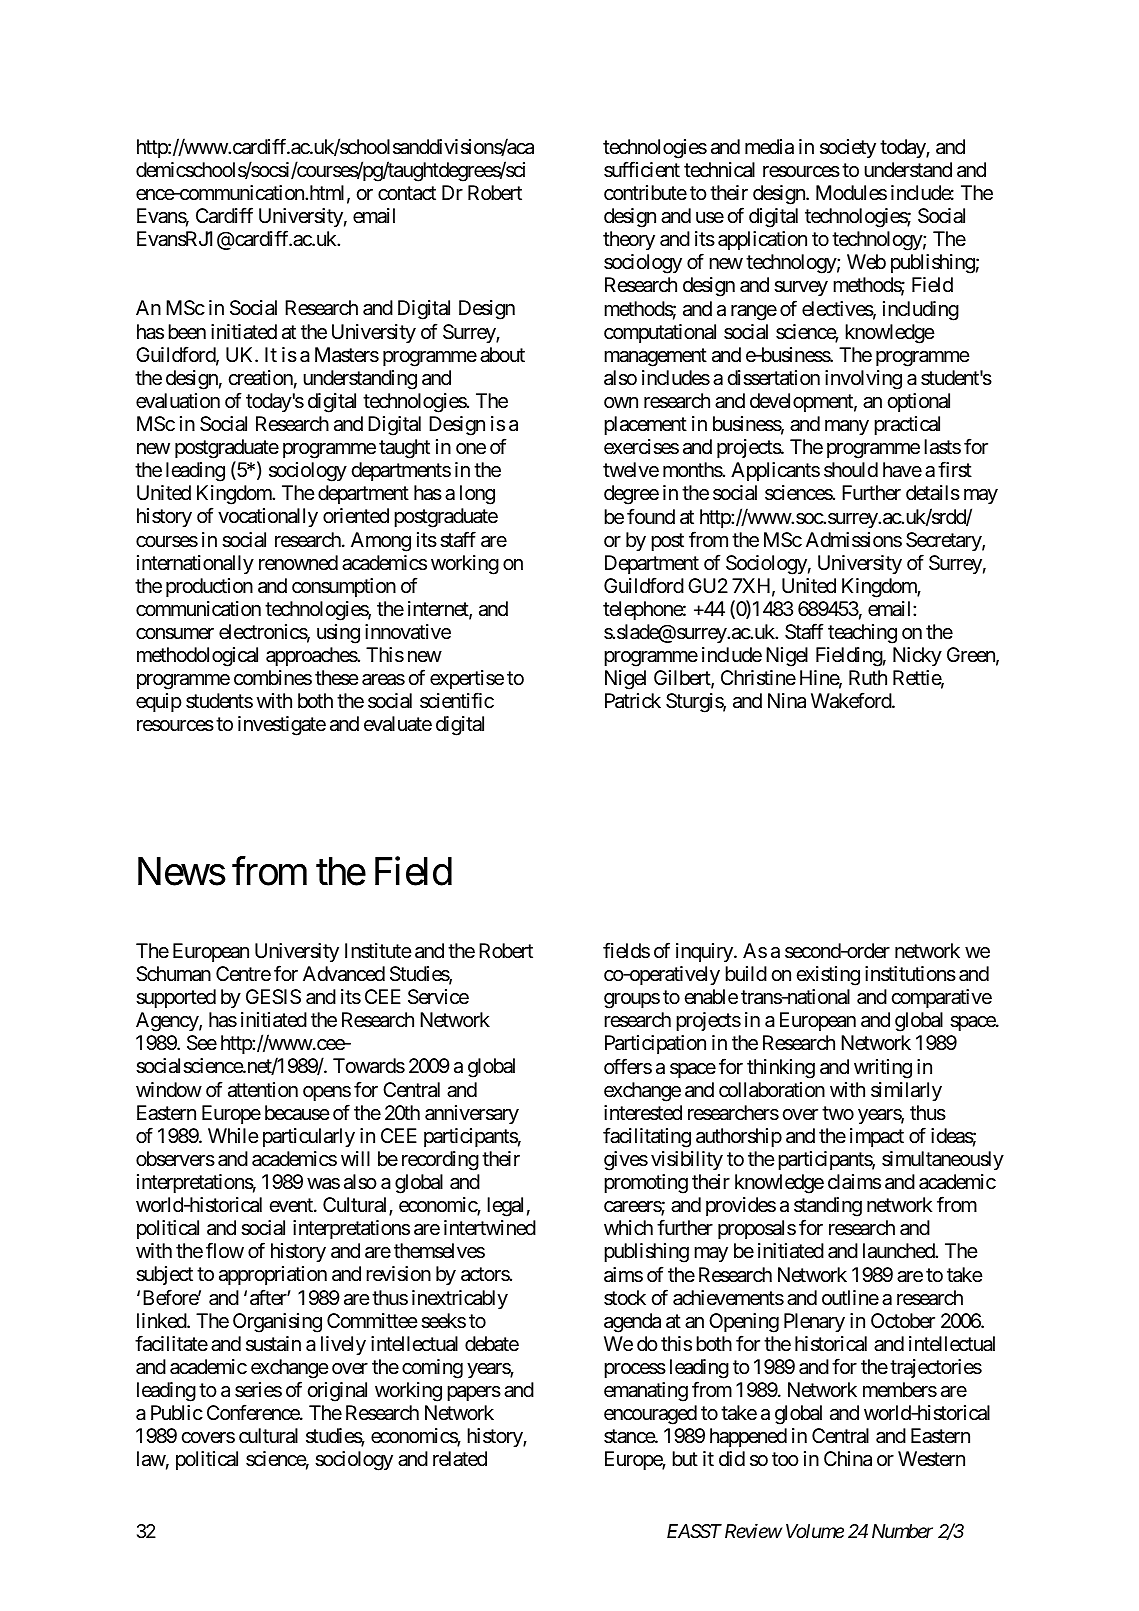 Image resolution: width=1139 pixels, height=1611 pixels. What do you see at coordinates (862, 634) in the screenshot?
I see `teaching` at bounding box center [862, 634].
